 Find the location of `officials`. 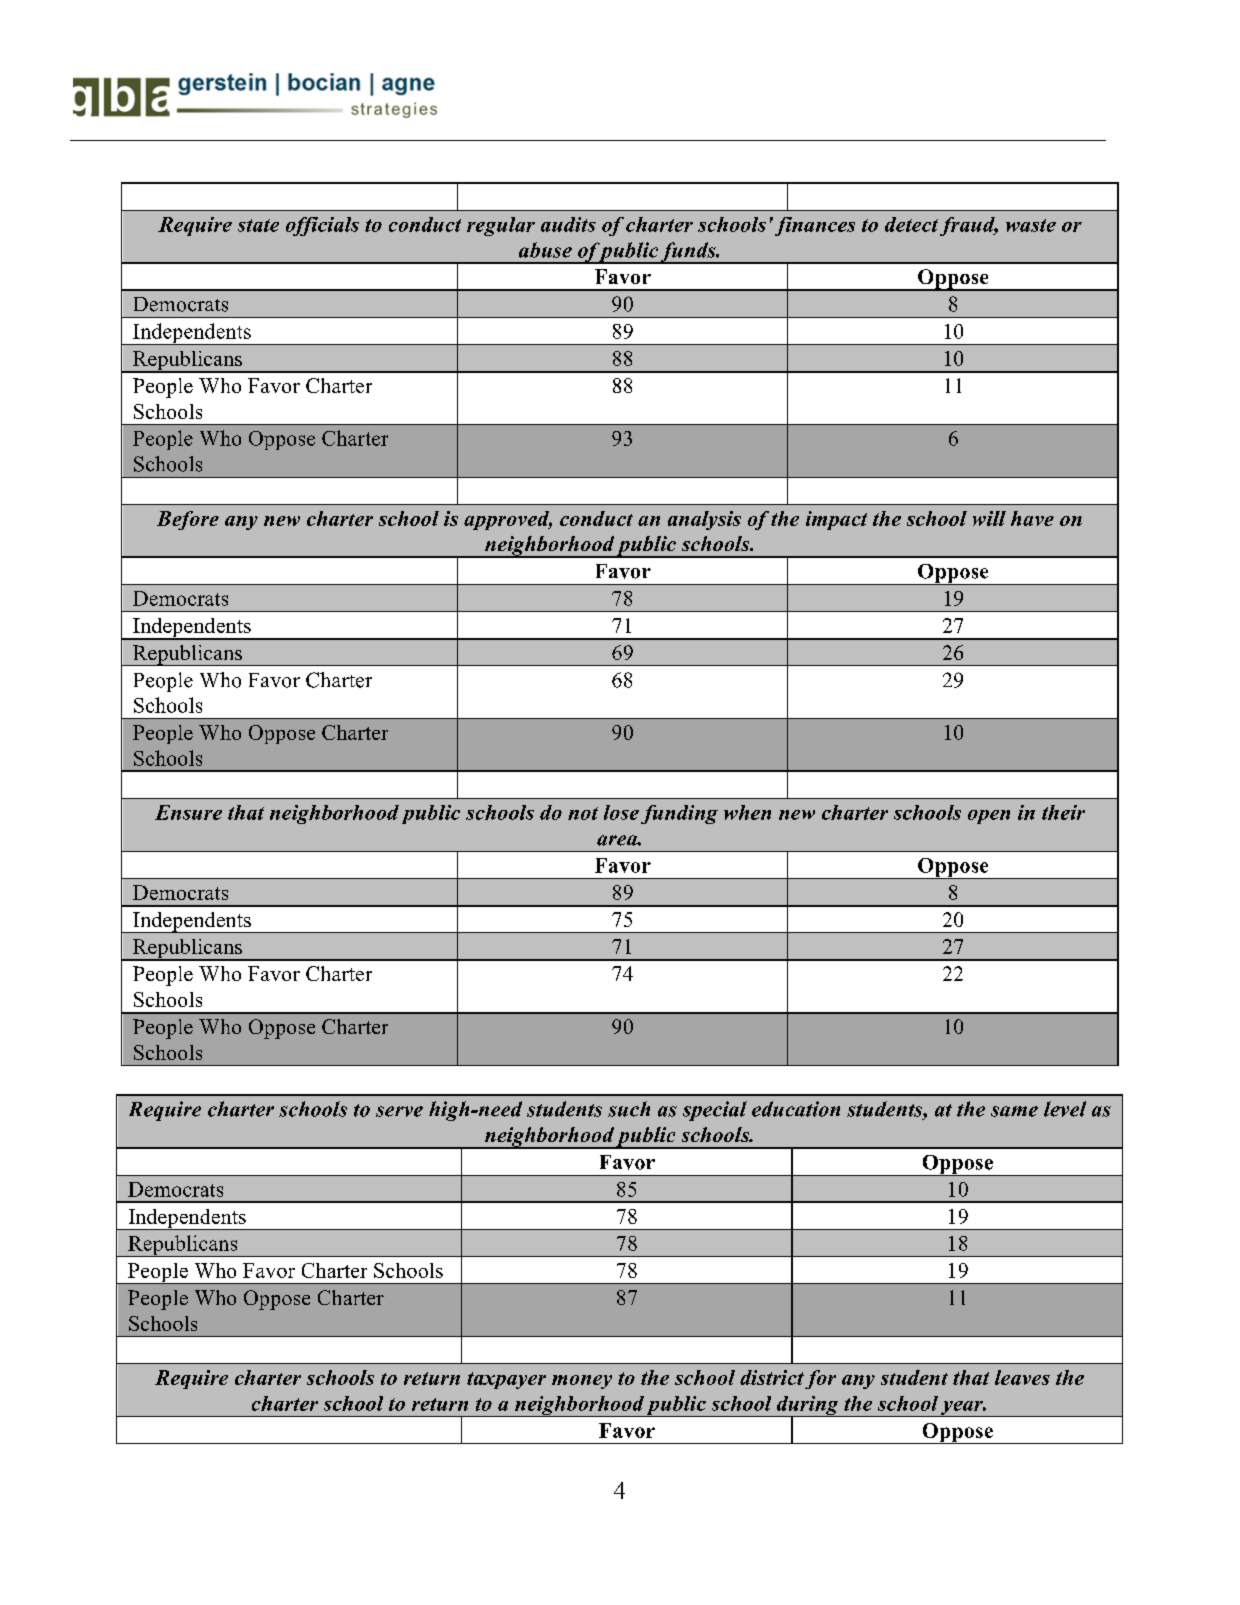

officials is located at coordinates (322, 226).
